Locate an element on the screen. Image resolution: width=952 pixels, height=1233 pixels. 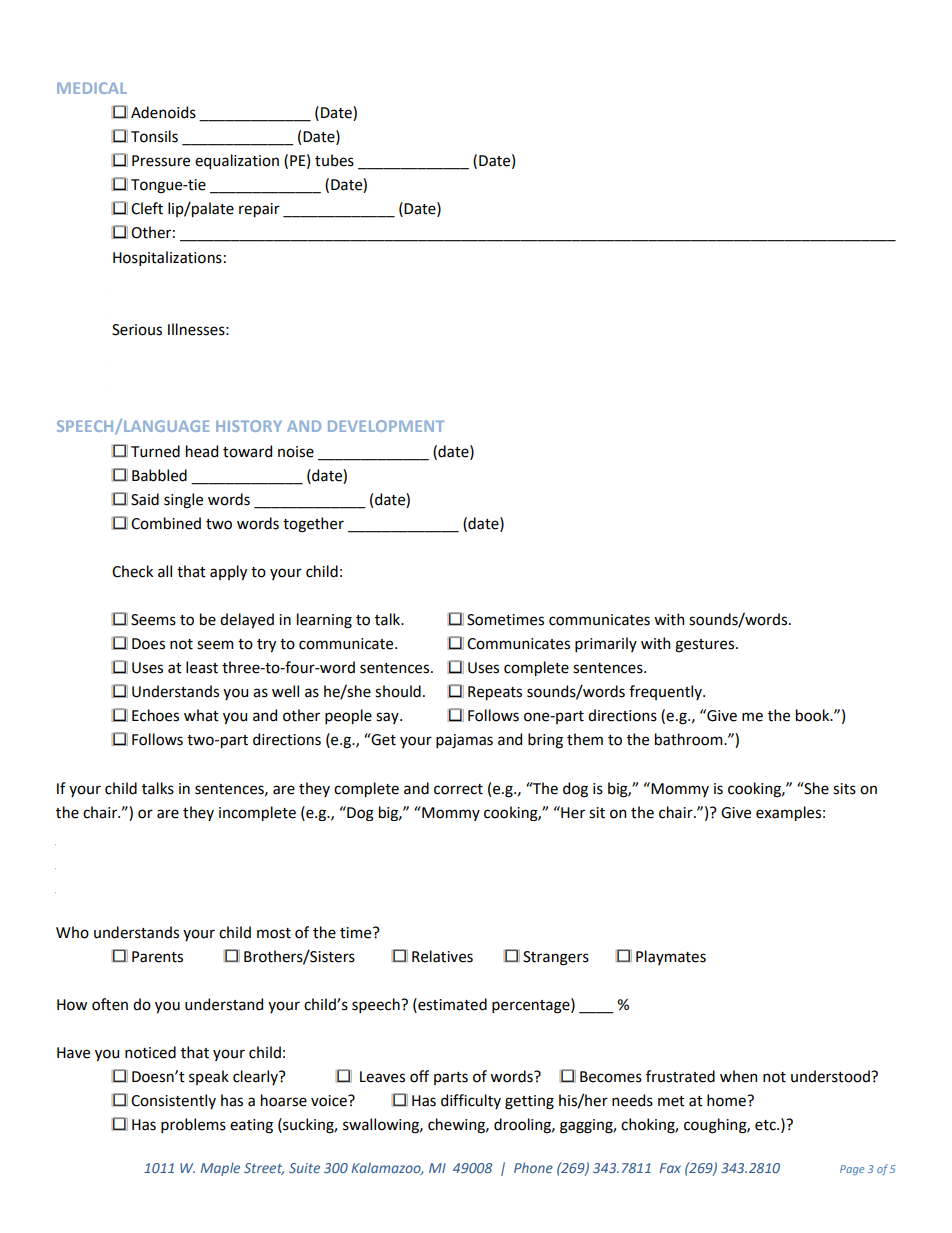
problems is located at coordinates (193, 1125).
